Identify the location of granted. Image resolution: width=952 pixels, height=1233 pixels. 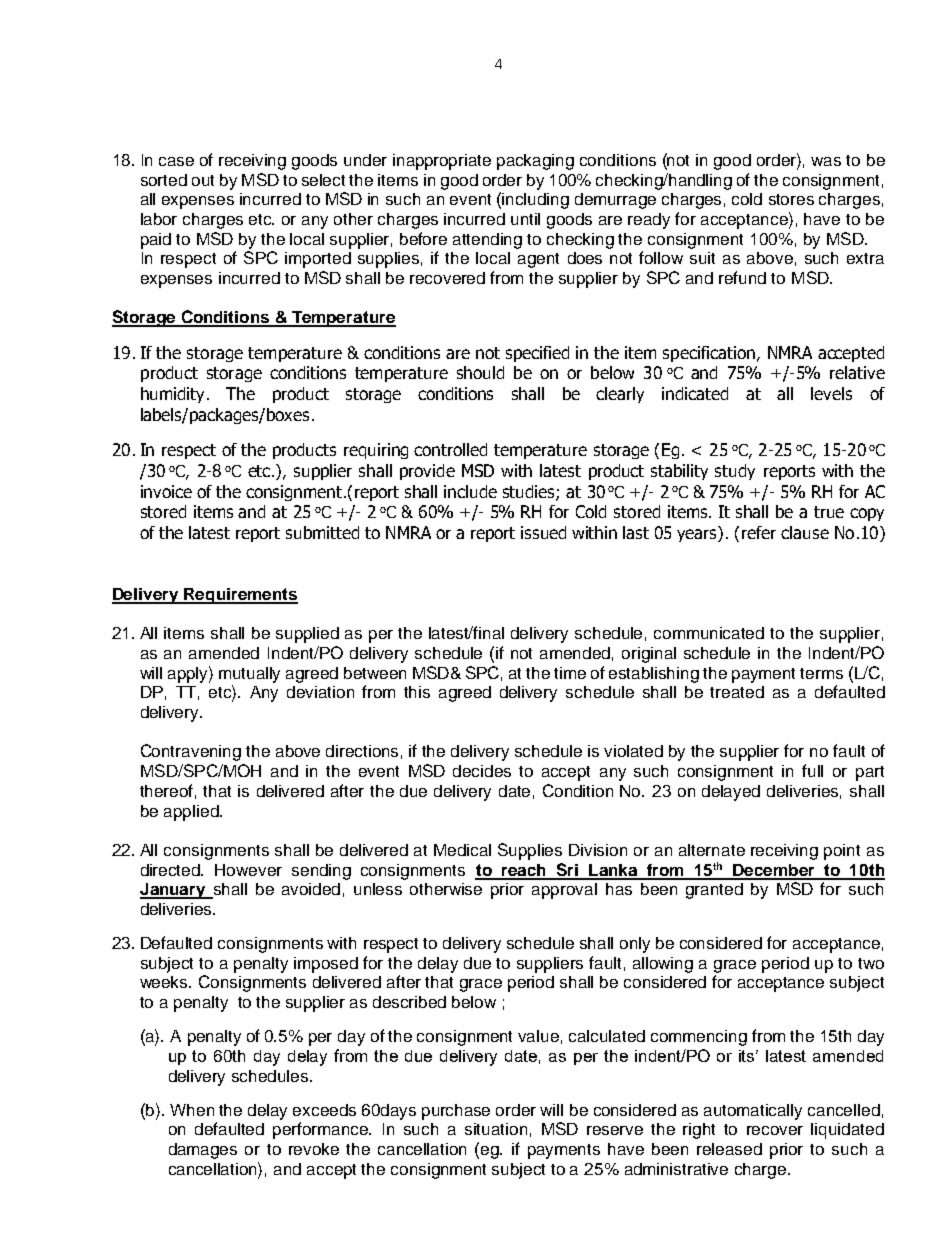
(714, 891).
